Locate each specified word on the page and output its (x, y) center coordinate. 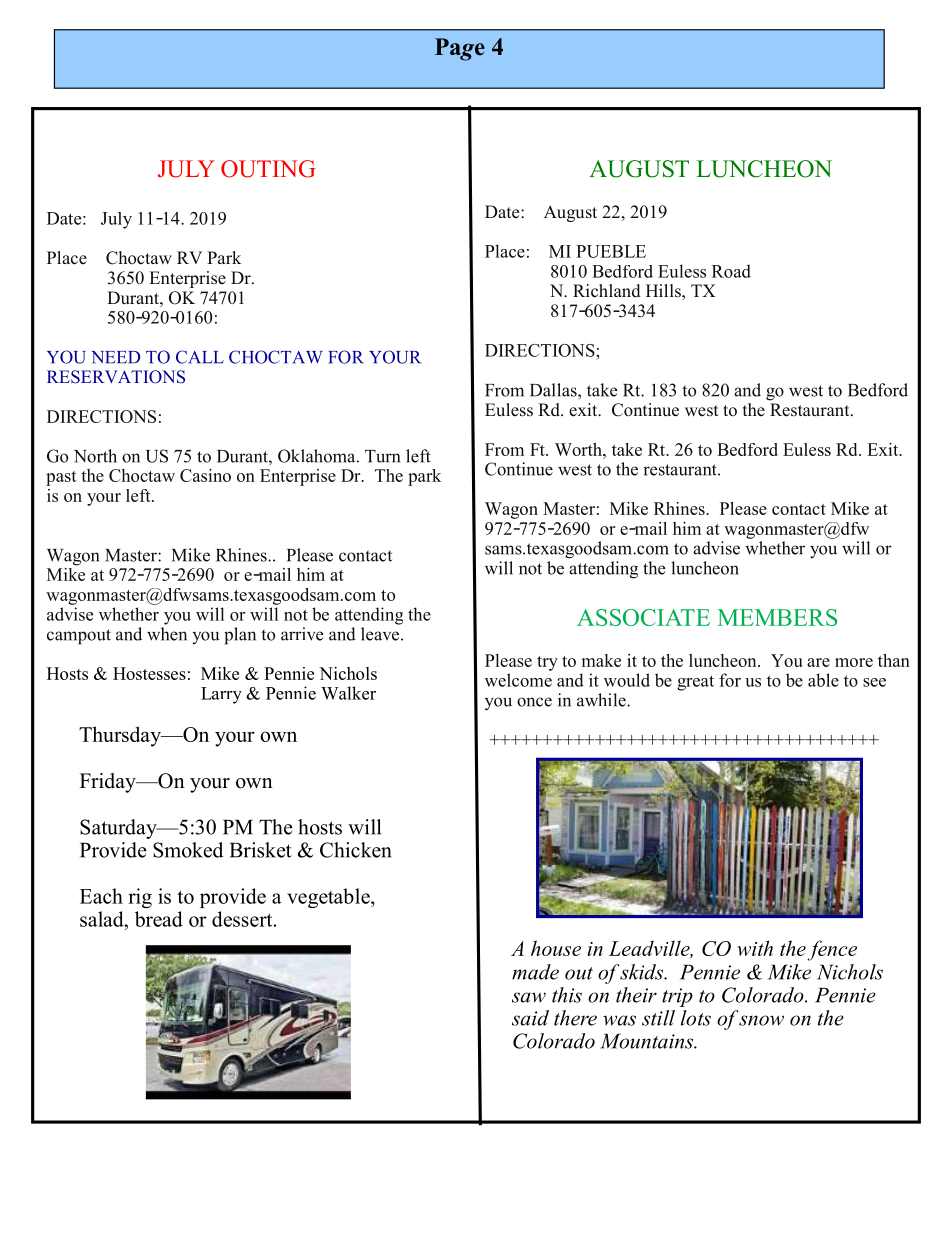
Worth (579, 449)
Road (731, 271)
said (530, 1018)
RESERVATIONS (116, 377)
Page (460, 49)
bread (159, 919)
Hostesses (149, 673)
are (818, 662)
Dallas (554, 390)
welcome (518, 680)
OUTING (268, 169)
